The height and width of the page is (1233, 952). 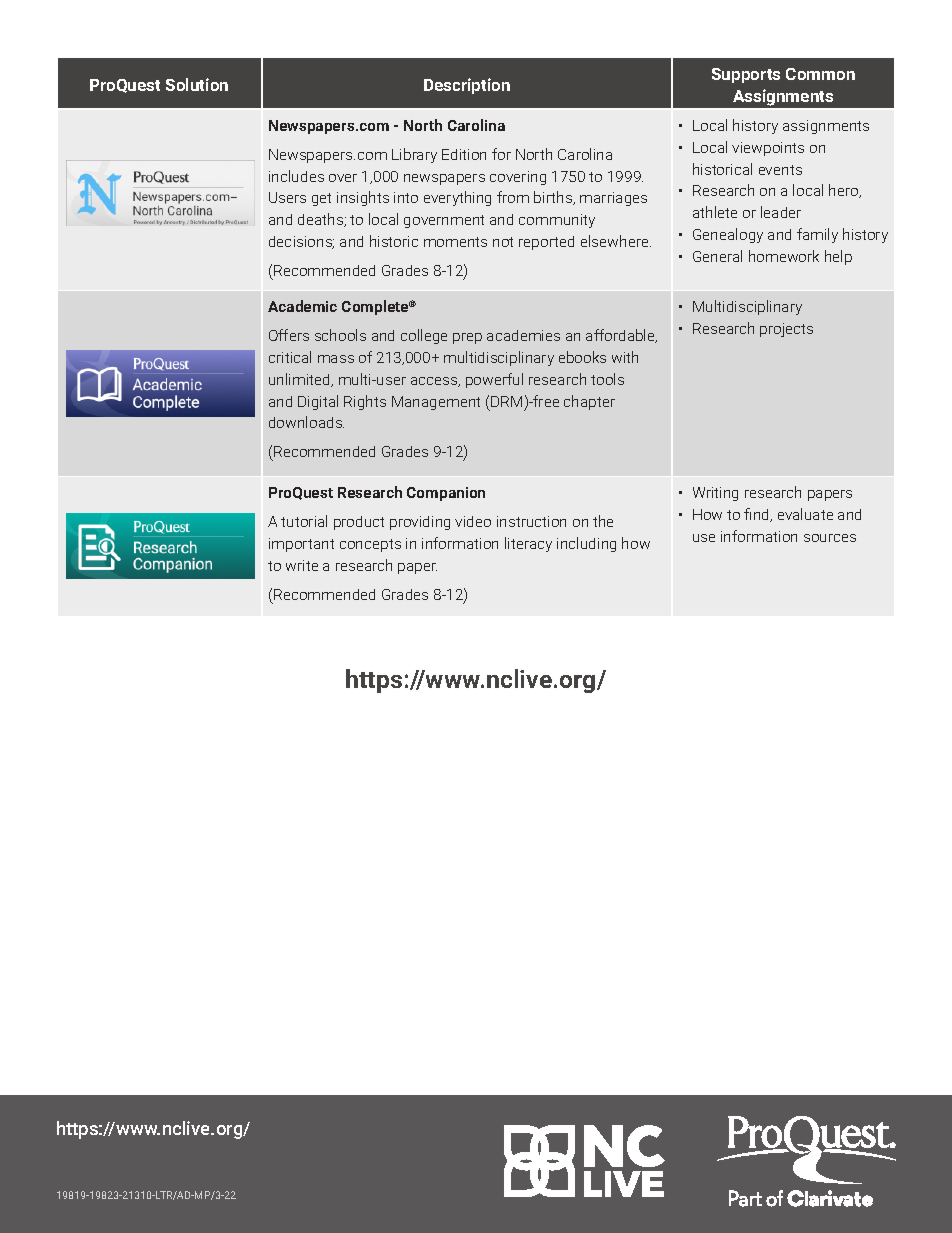 I want to click on projects, so click(x=786, y=330).
